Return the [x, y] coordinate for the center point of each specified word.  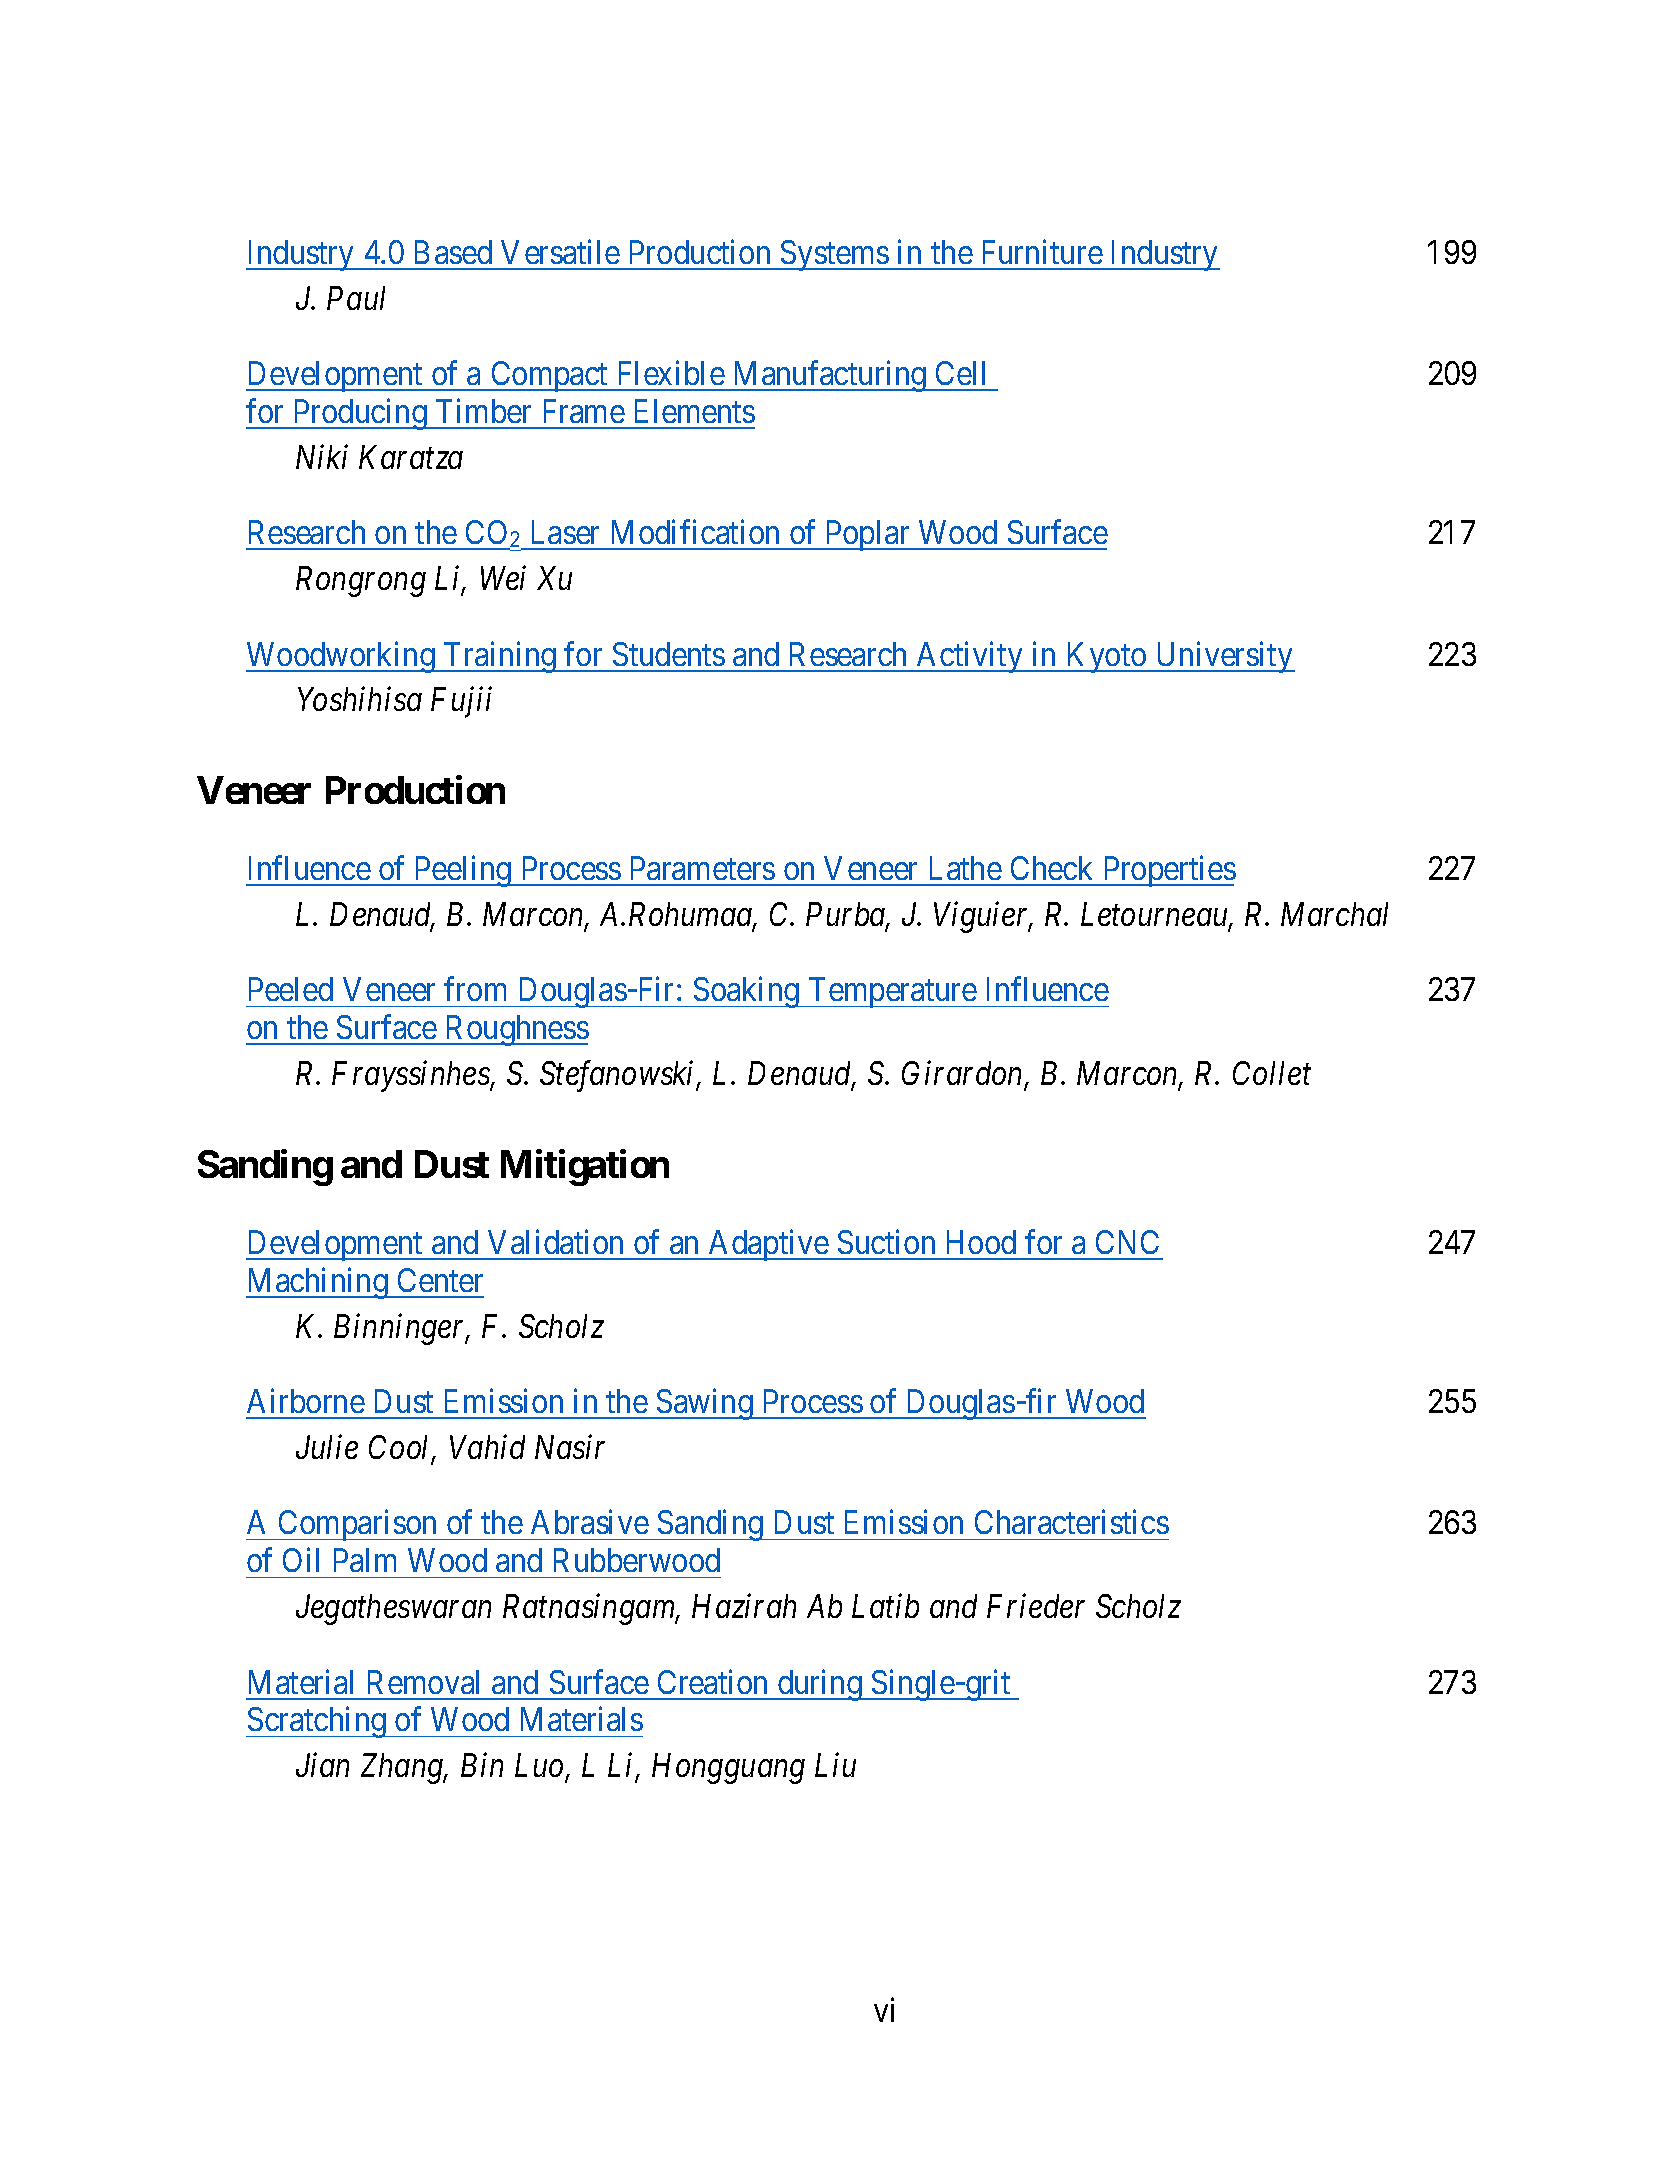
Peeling [463, 871]
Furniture [1043, 251]
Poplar [867, 535]
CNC [1127, 1242]
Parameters [703, 868]
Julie [327, 1447]
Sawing [704, 1404]
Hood [981, 1242]
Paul [356, 298]
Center [440, 1280]
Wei [503, 578]
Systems [834, 255]
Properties [1168, 871]
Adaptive [768, 1245]
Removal [423, 1682]
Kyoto [1106, 657]
